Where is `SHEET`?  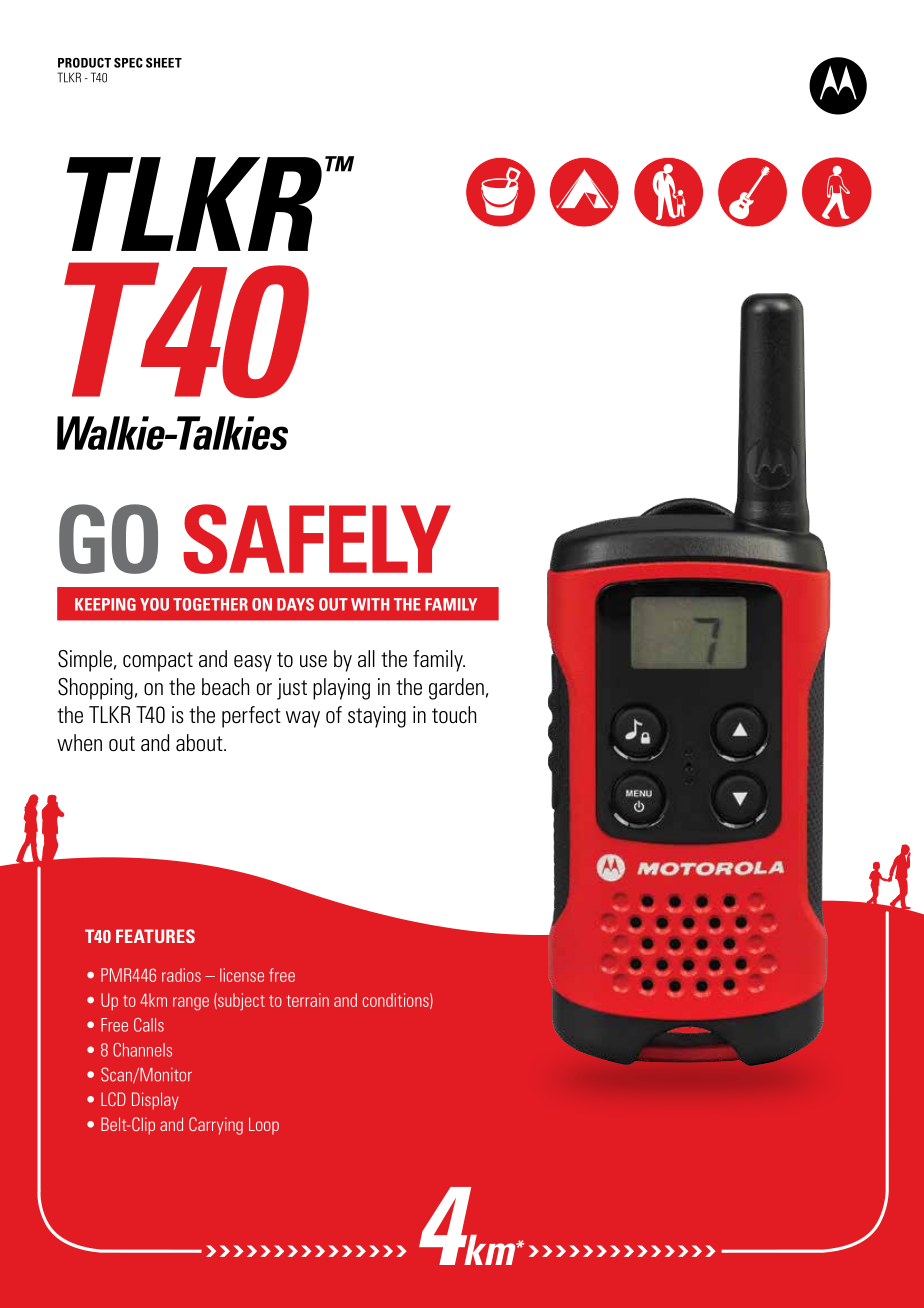
SHEET is located at coordinates (164, 63).
